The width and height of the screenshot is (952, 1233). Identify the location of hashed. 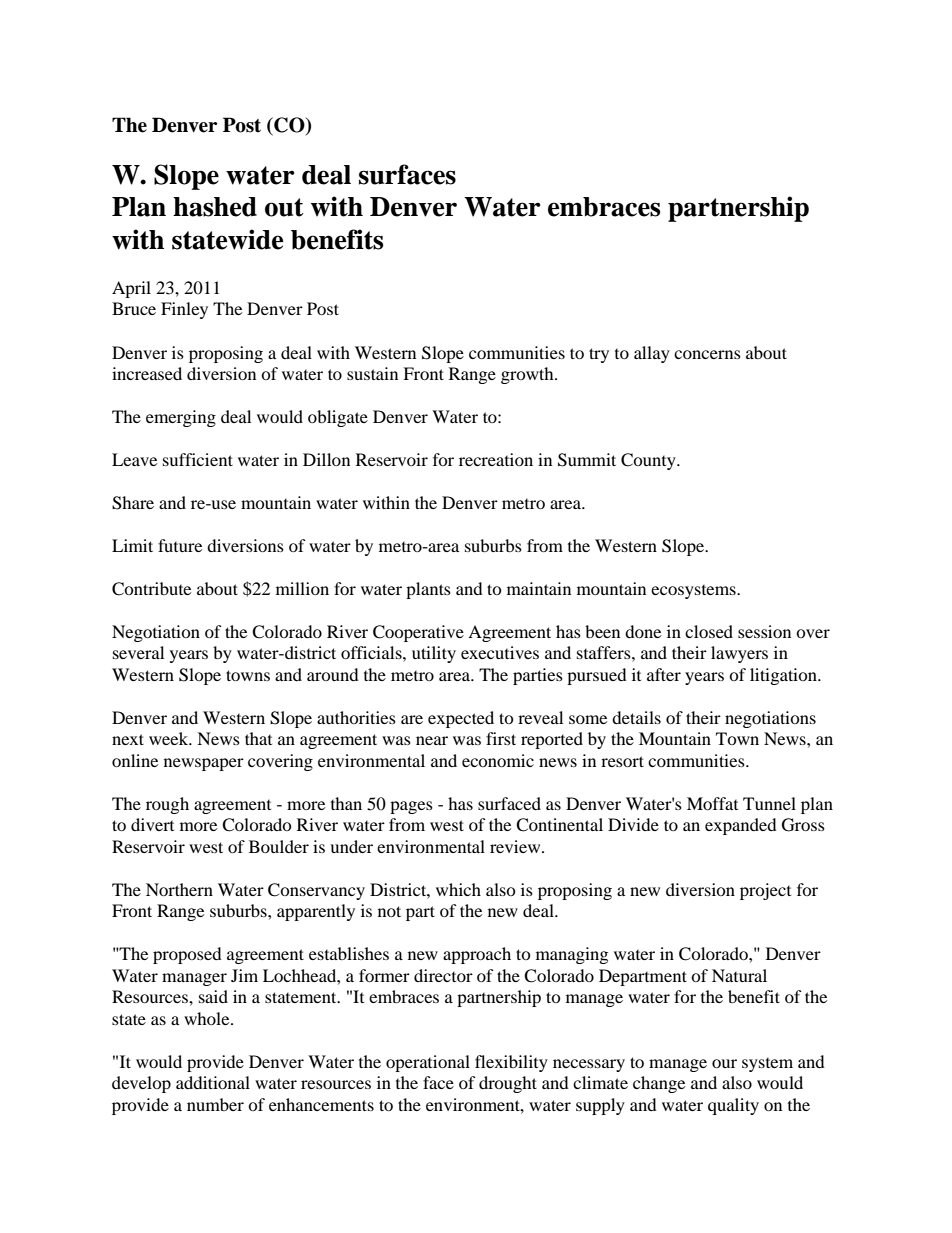
(215, 207).
